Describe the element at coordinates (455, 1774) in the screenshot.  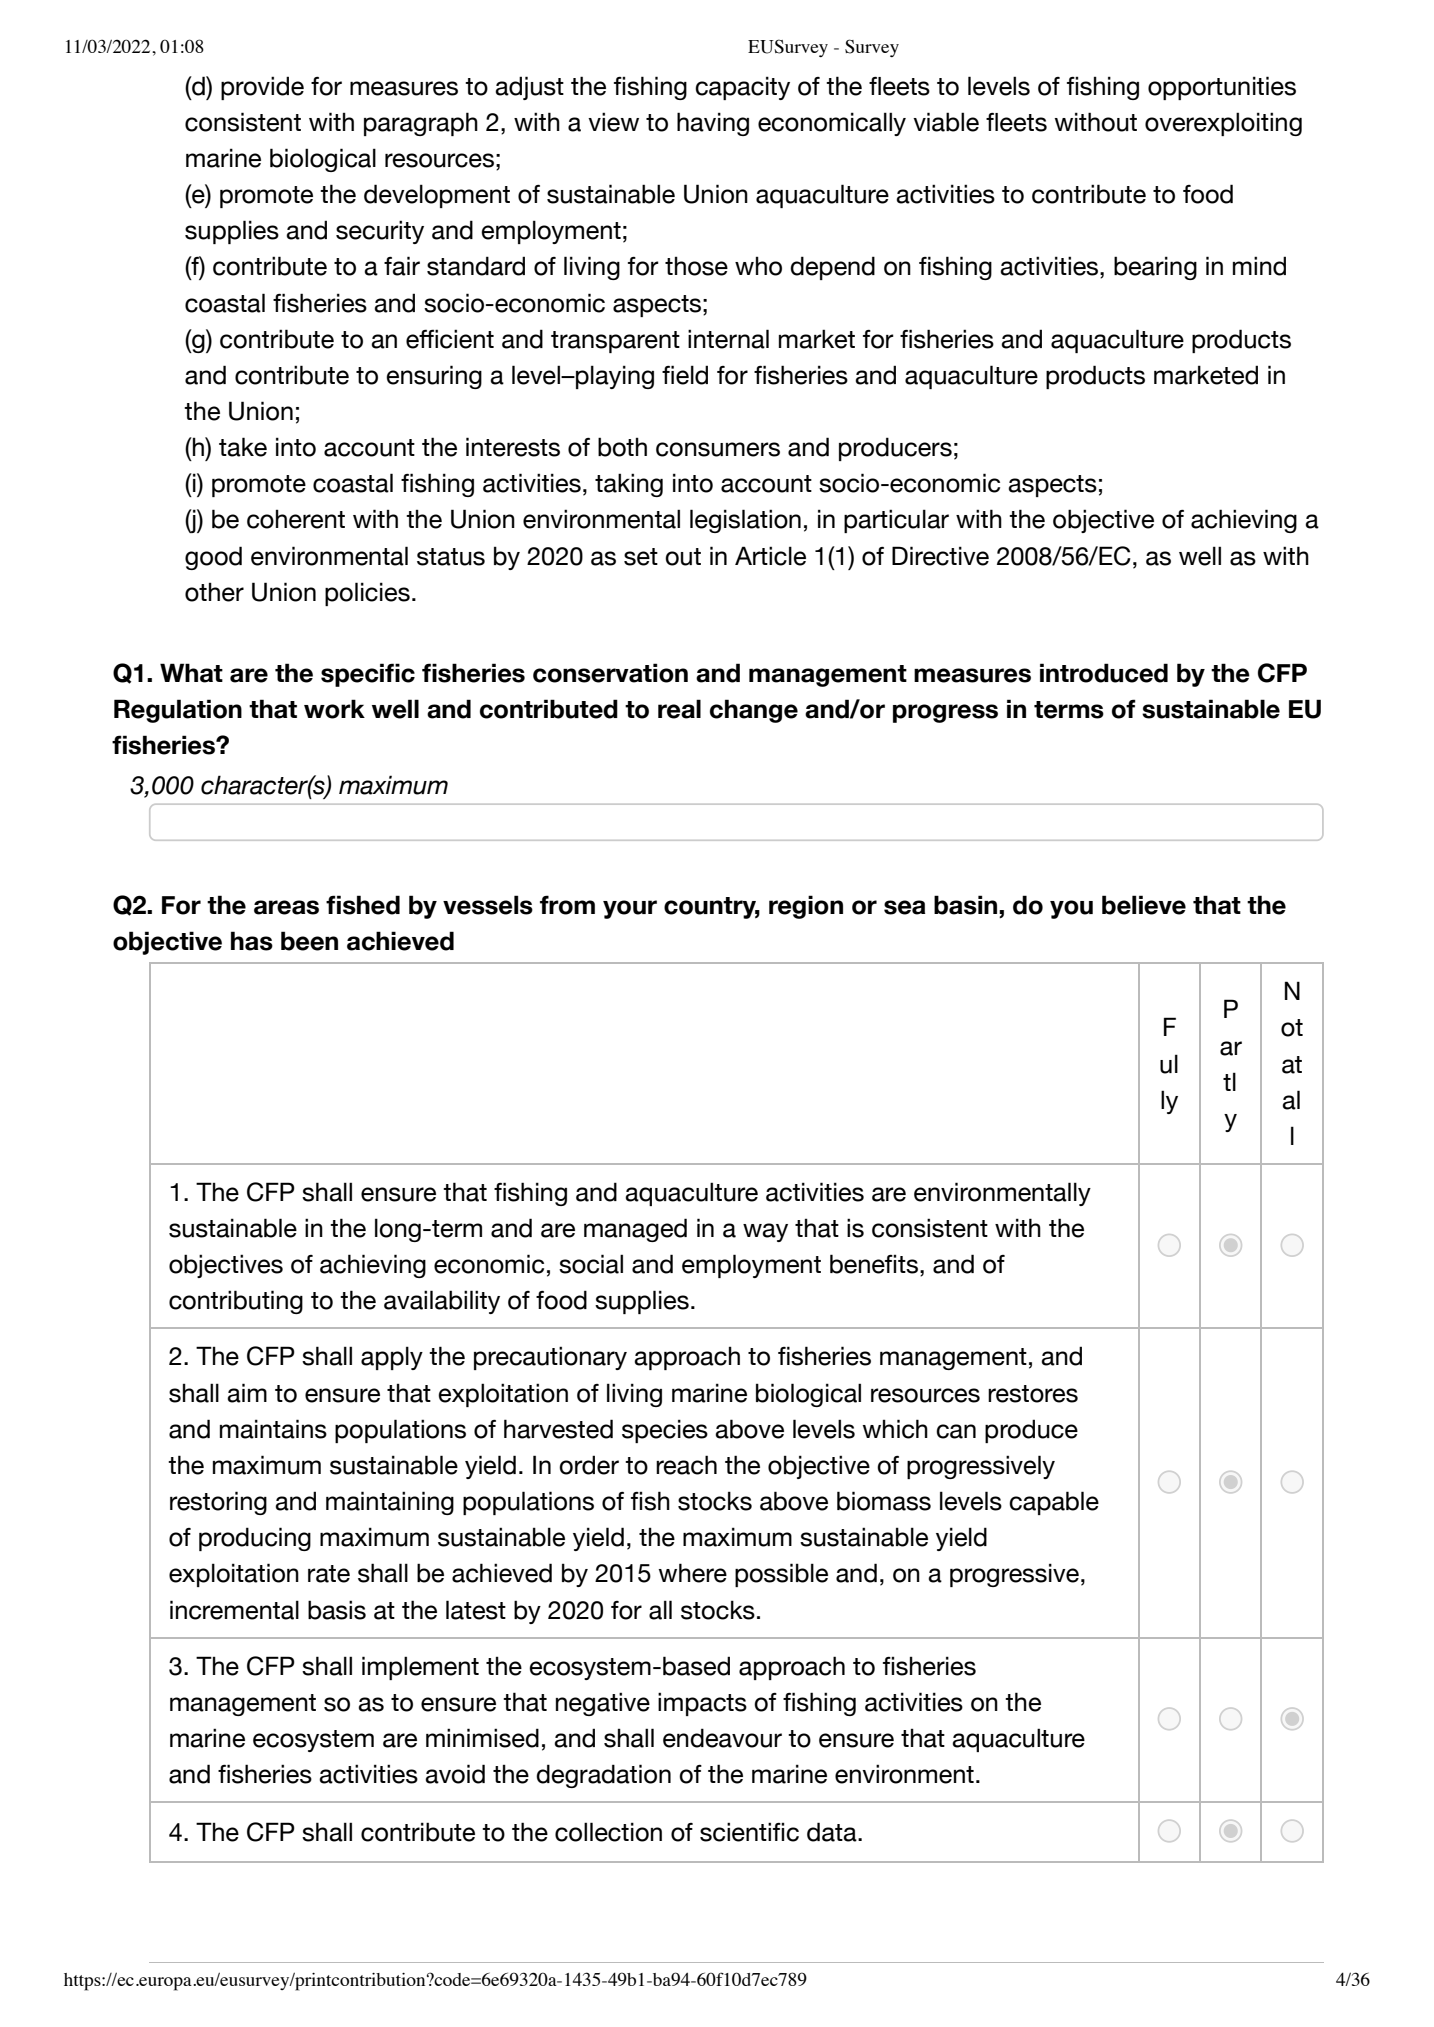
I see `avoid` at that location.
